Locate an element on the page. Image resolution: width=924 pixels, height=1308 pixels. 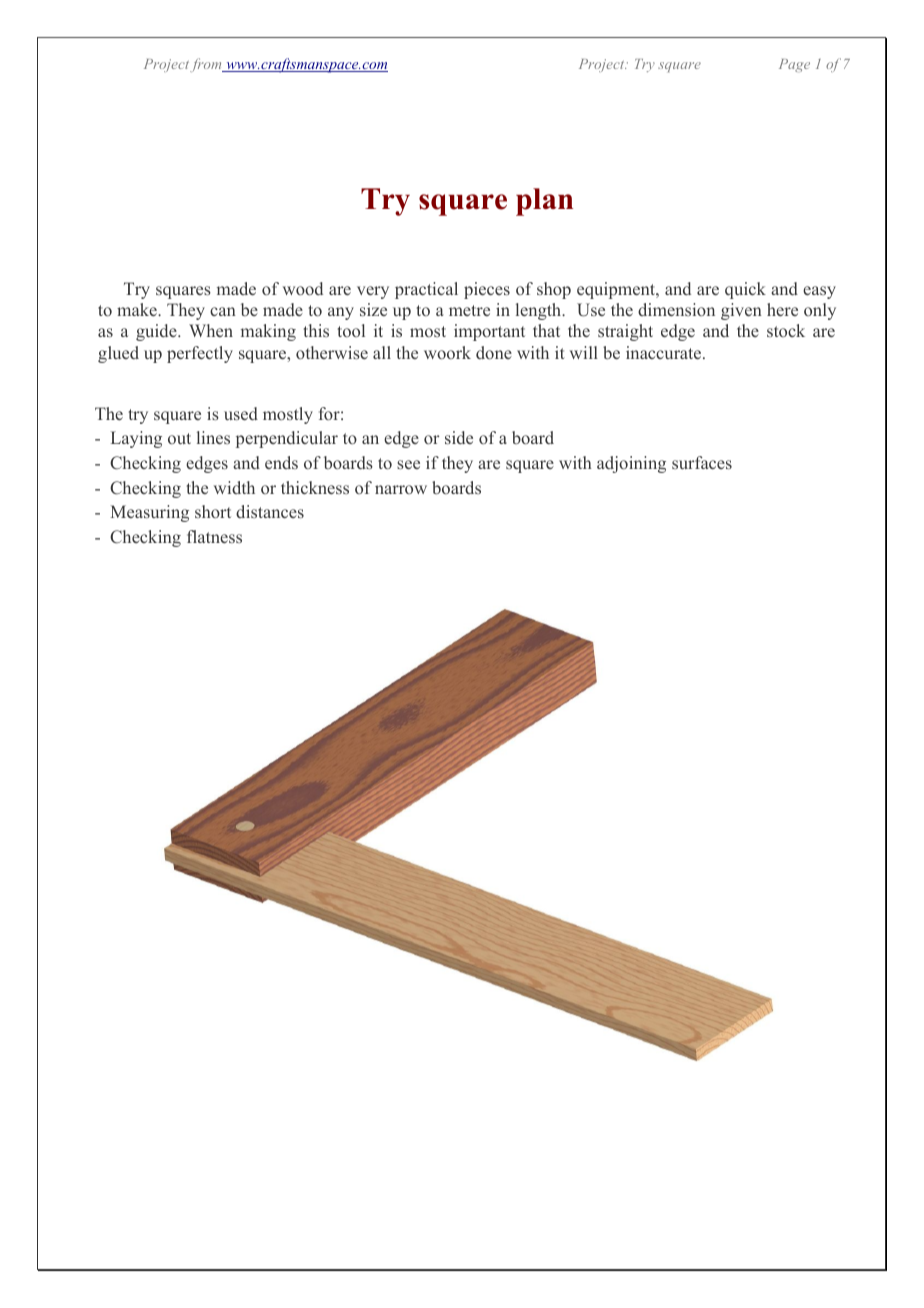
surfaces is located at coordinates (702, 462).
